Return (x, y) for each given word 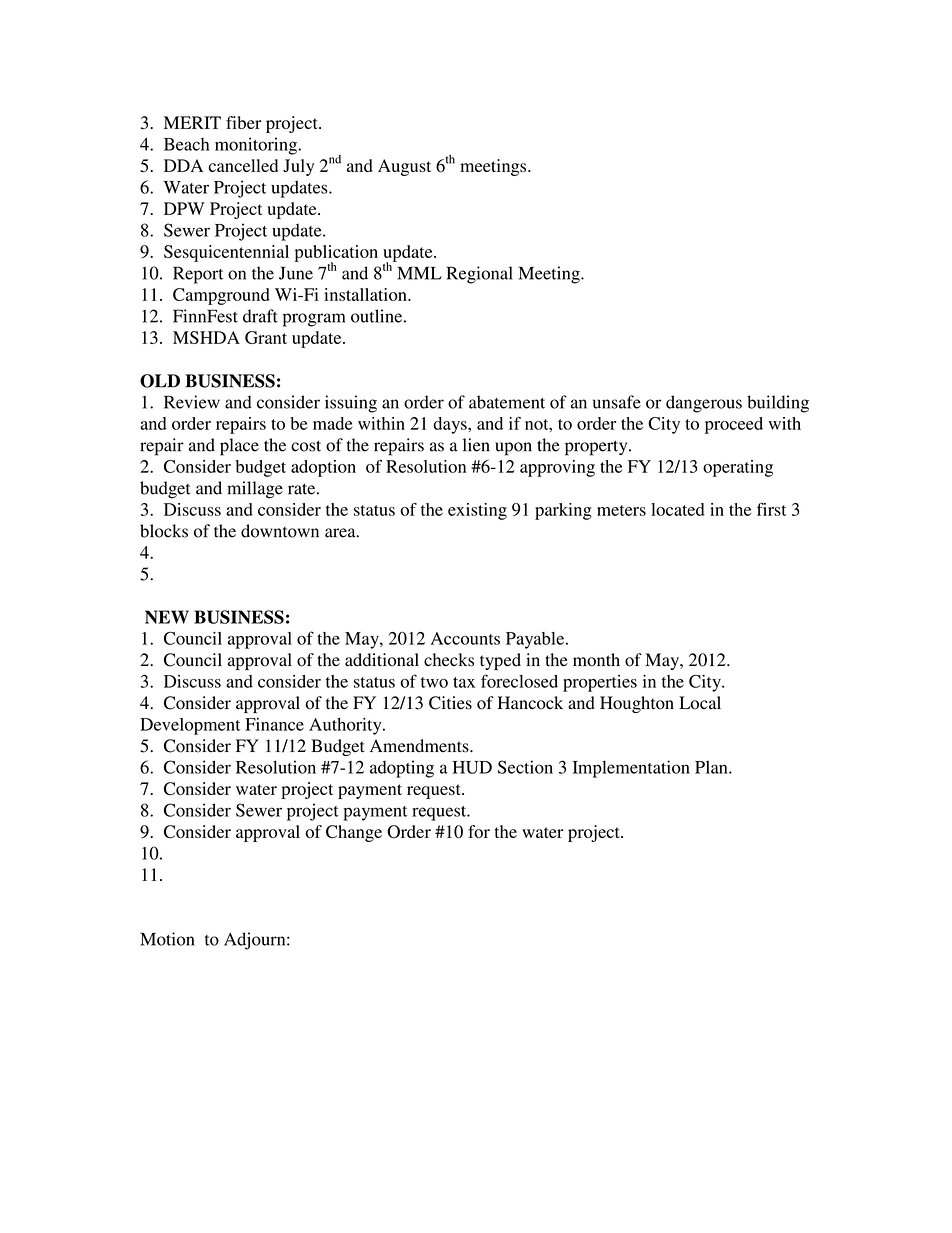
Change (354, 833)
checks (449, 660)
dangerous (704, 404)
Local (700, 703)
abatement (507, 402)
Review (192, 402)
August (404, 167)
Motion (167, 939)
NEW (167, 617)
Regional (479, 275)
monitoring (257, 146)
